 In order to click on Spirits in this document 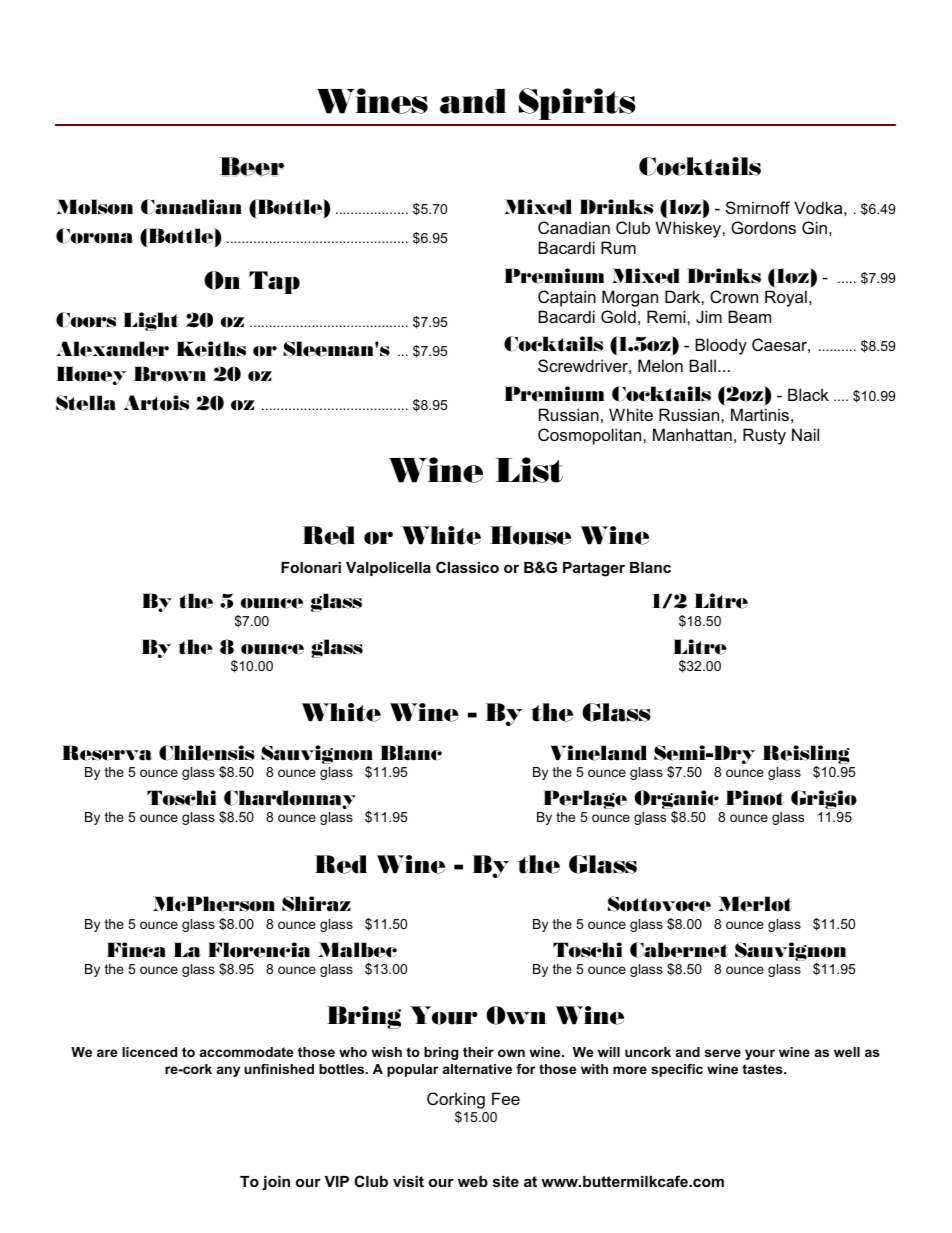, I will do `click(577, 104)`.
